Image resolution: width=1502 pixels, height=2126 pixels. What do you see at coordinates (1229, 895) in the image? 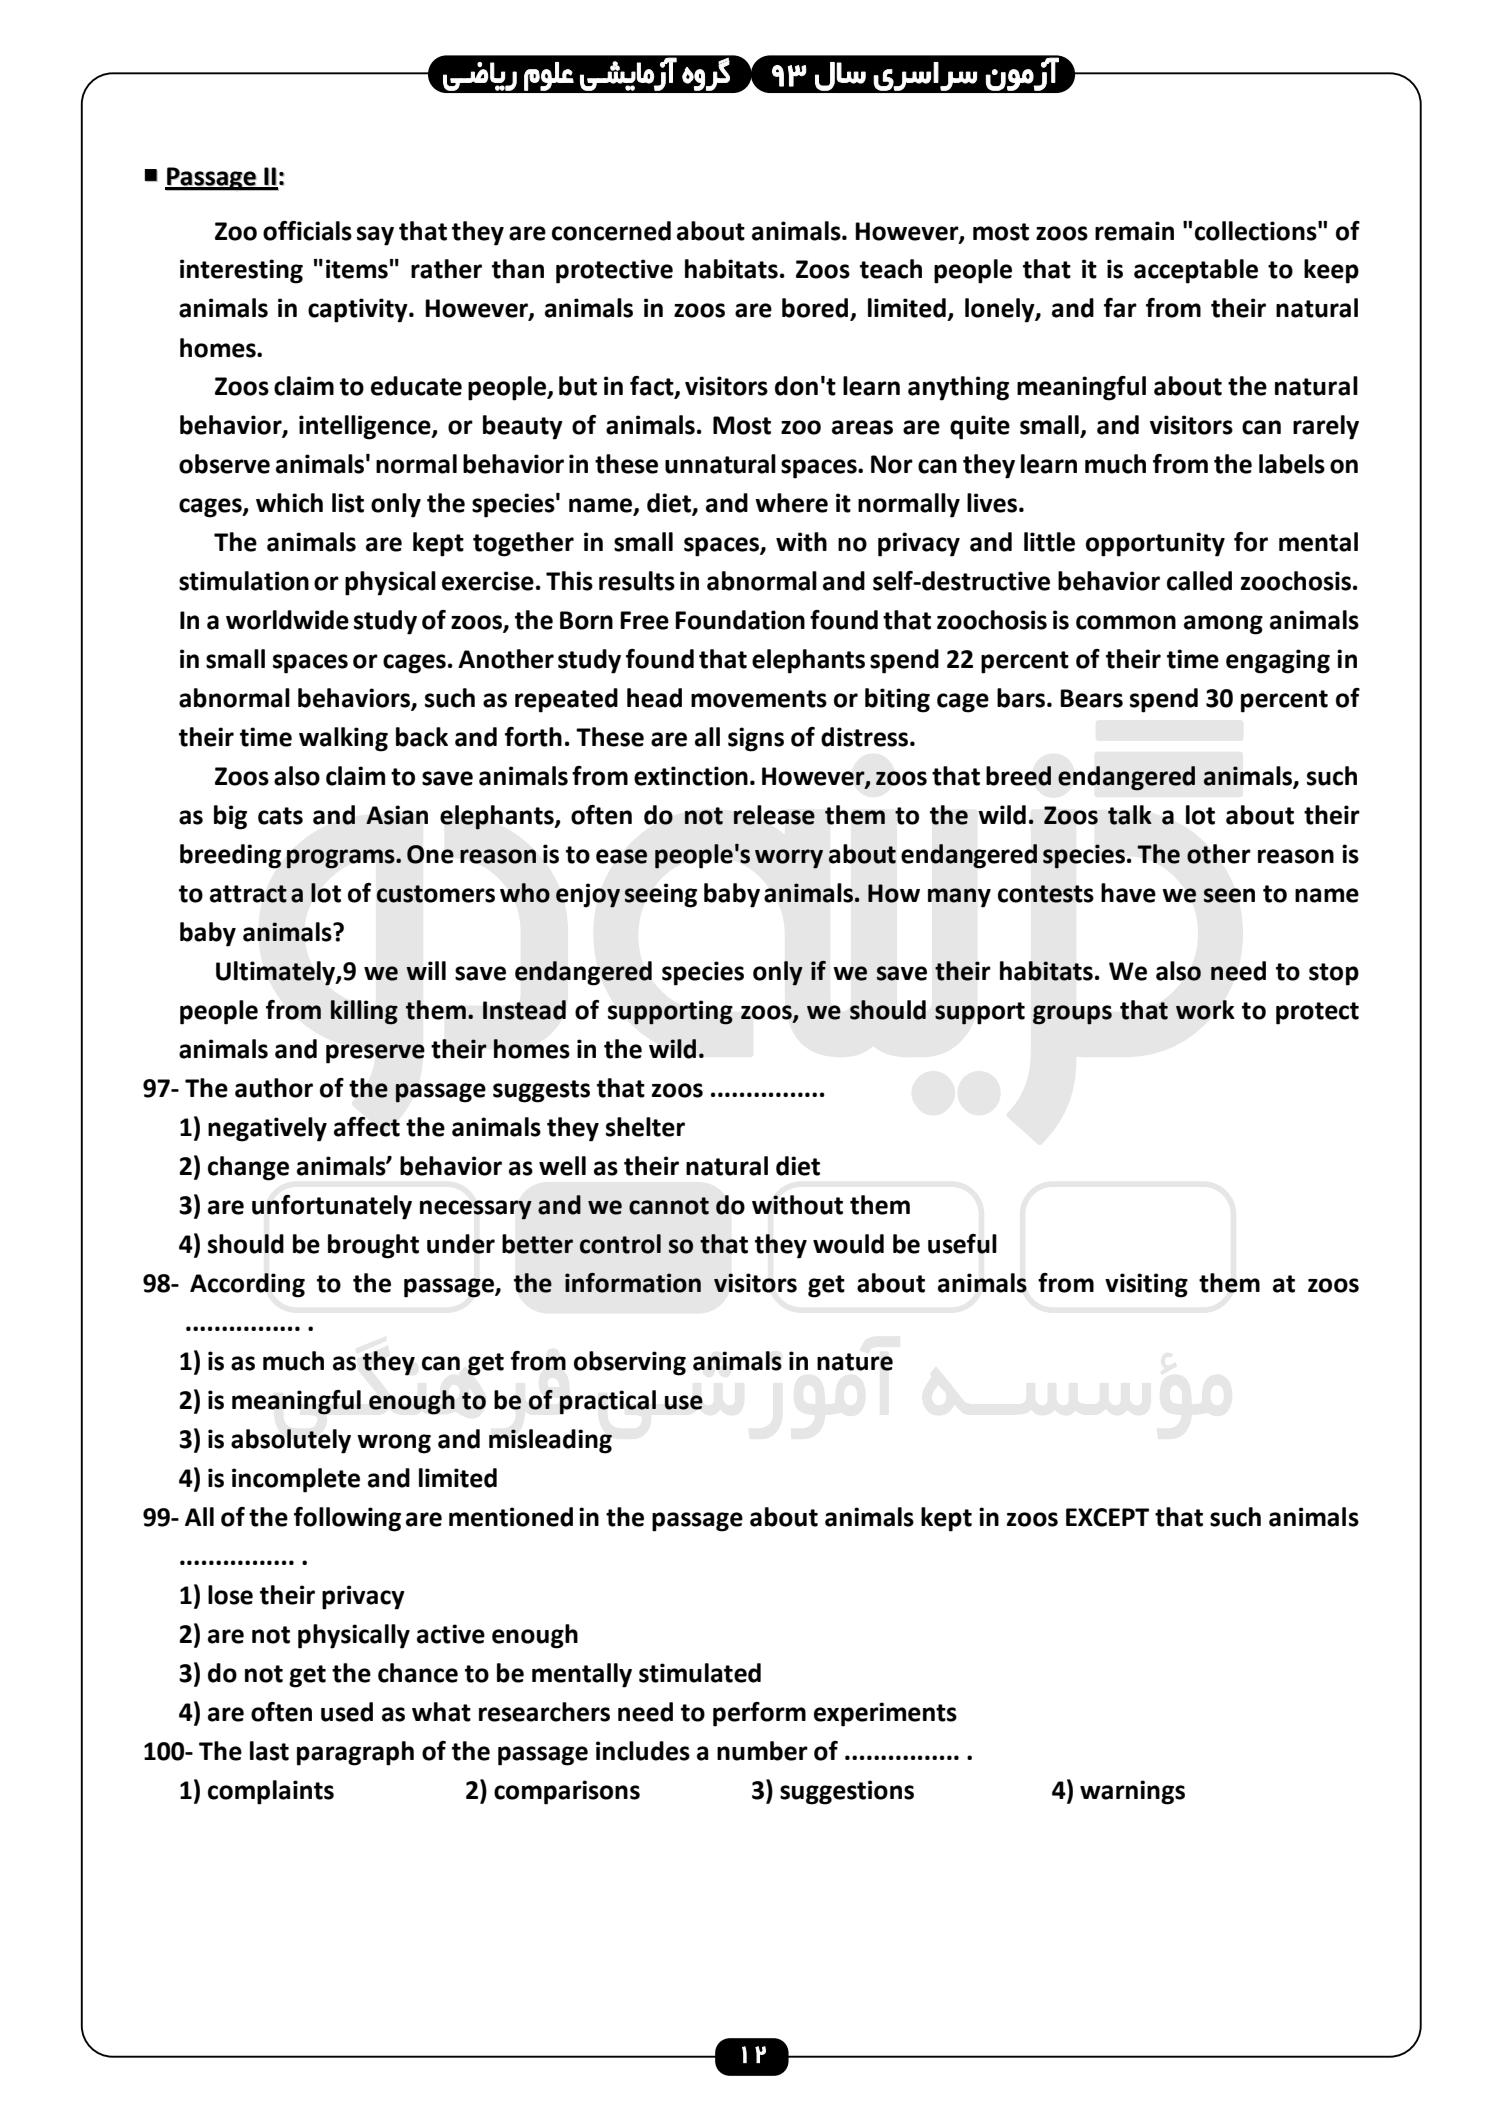
I see `seen` at bounding box center [1229, 895].
